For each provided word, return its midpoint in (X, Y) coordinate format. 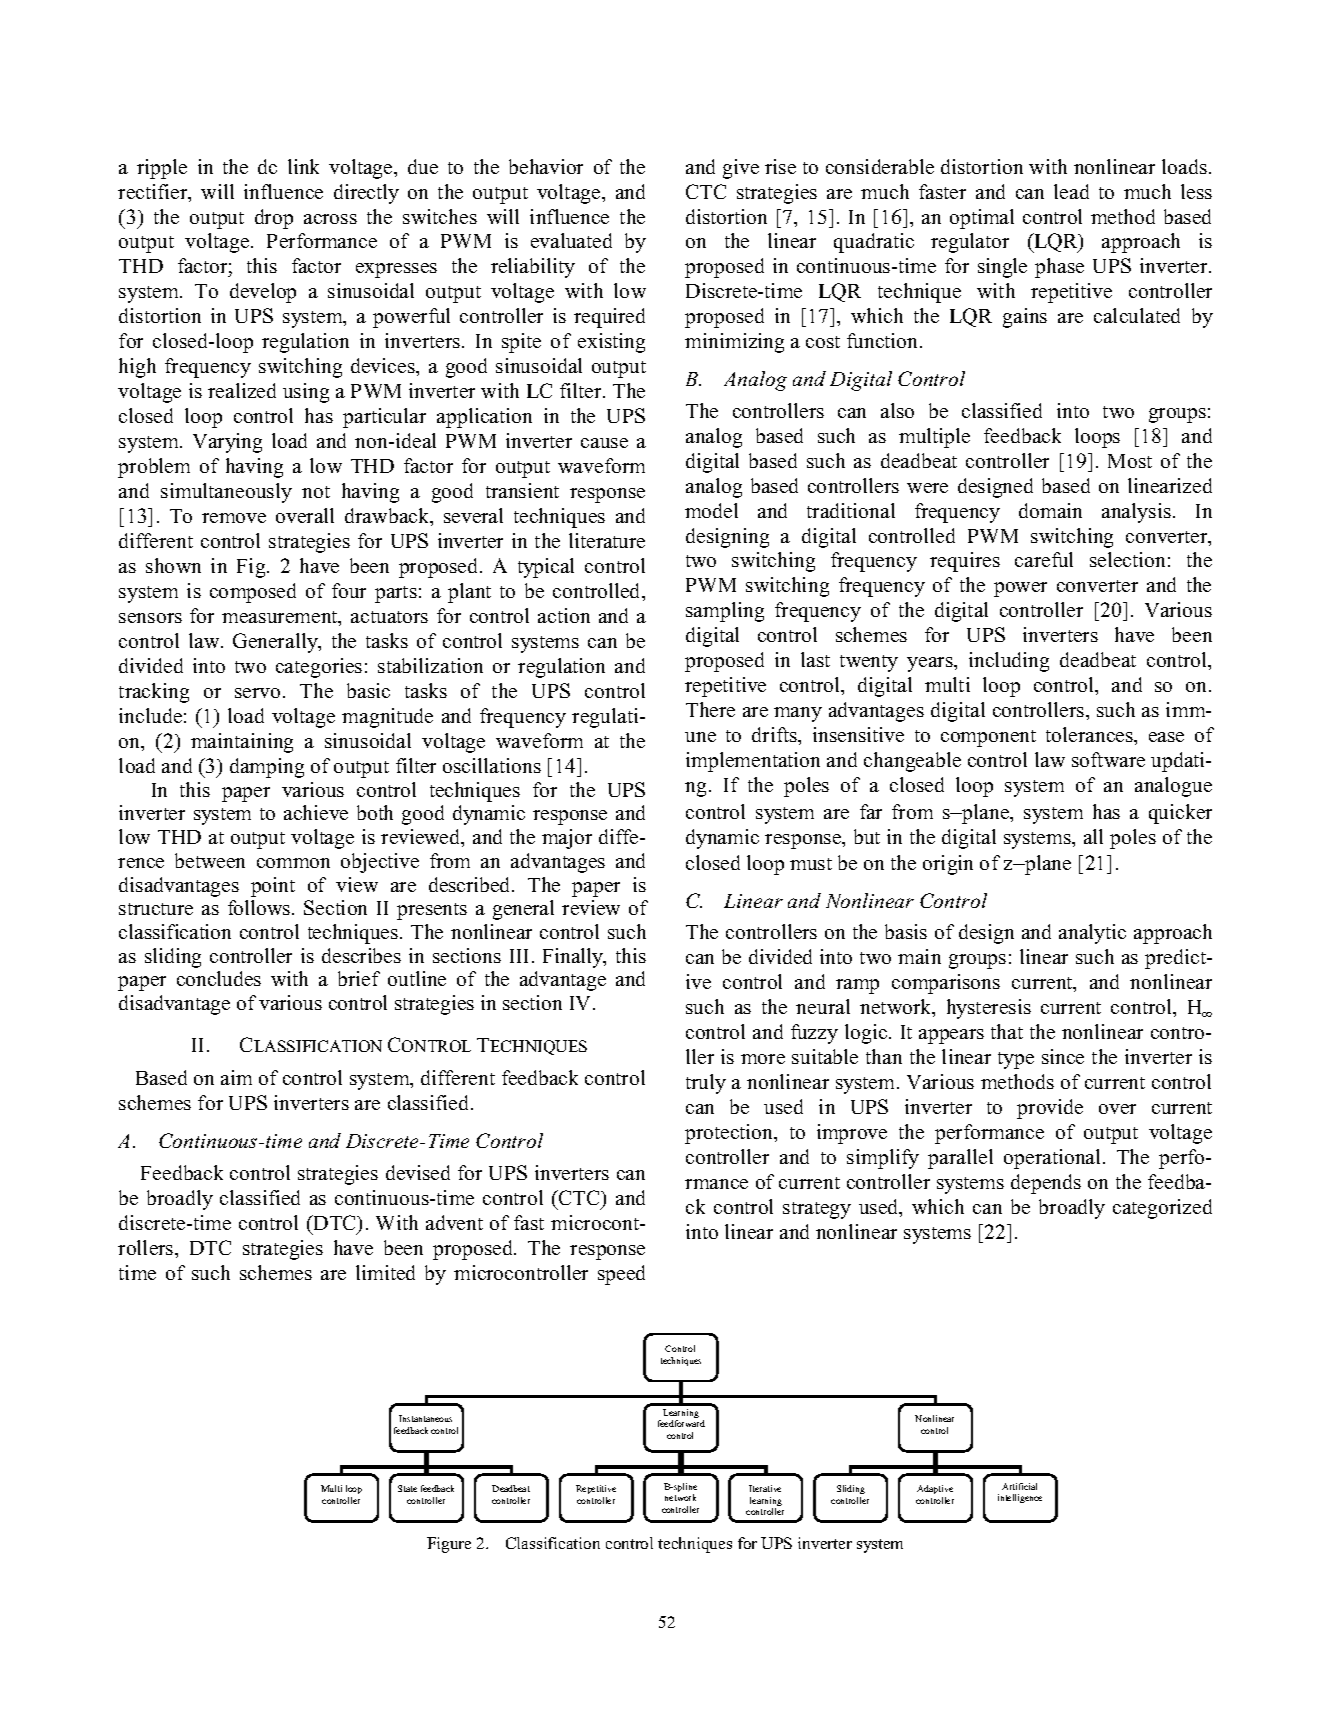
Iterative (765, 1488)
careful (1044, 559)
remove (234, 518)
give (741, 169)
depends (1046, 1184)
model (711, 510)
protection (730, 1134)
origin (948, 865)
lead (1071, 191)
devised (418, 1172)
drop (274, 219)
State (407, 1488)
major (567, 839)
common (293, 863)
